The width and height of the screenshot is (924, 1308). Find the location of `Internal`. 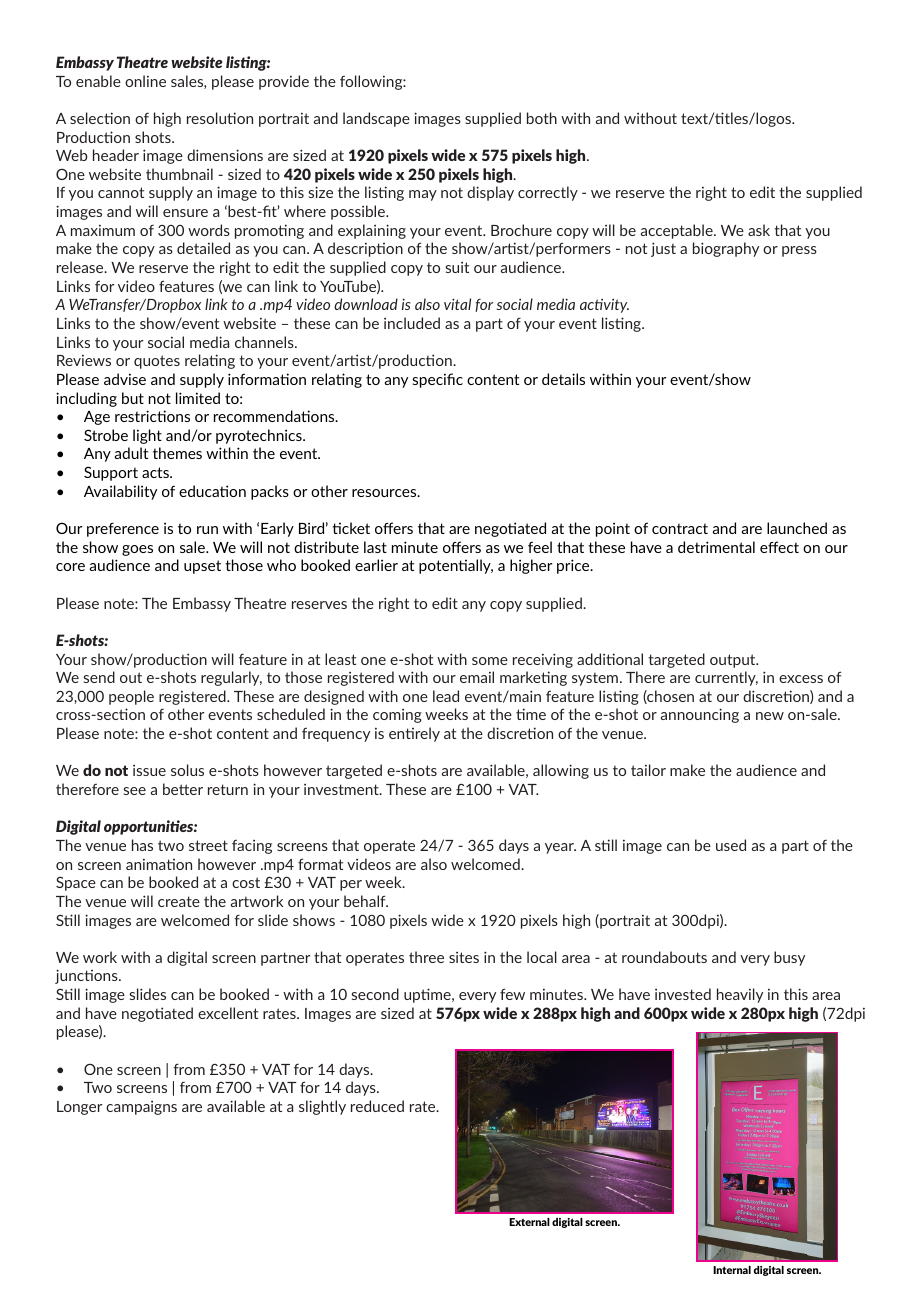

Internal is located at coordinates (732, 1270).
